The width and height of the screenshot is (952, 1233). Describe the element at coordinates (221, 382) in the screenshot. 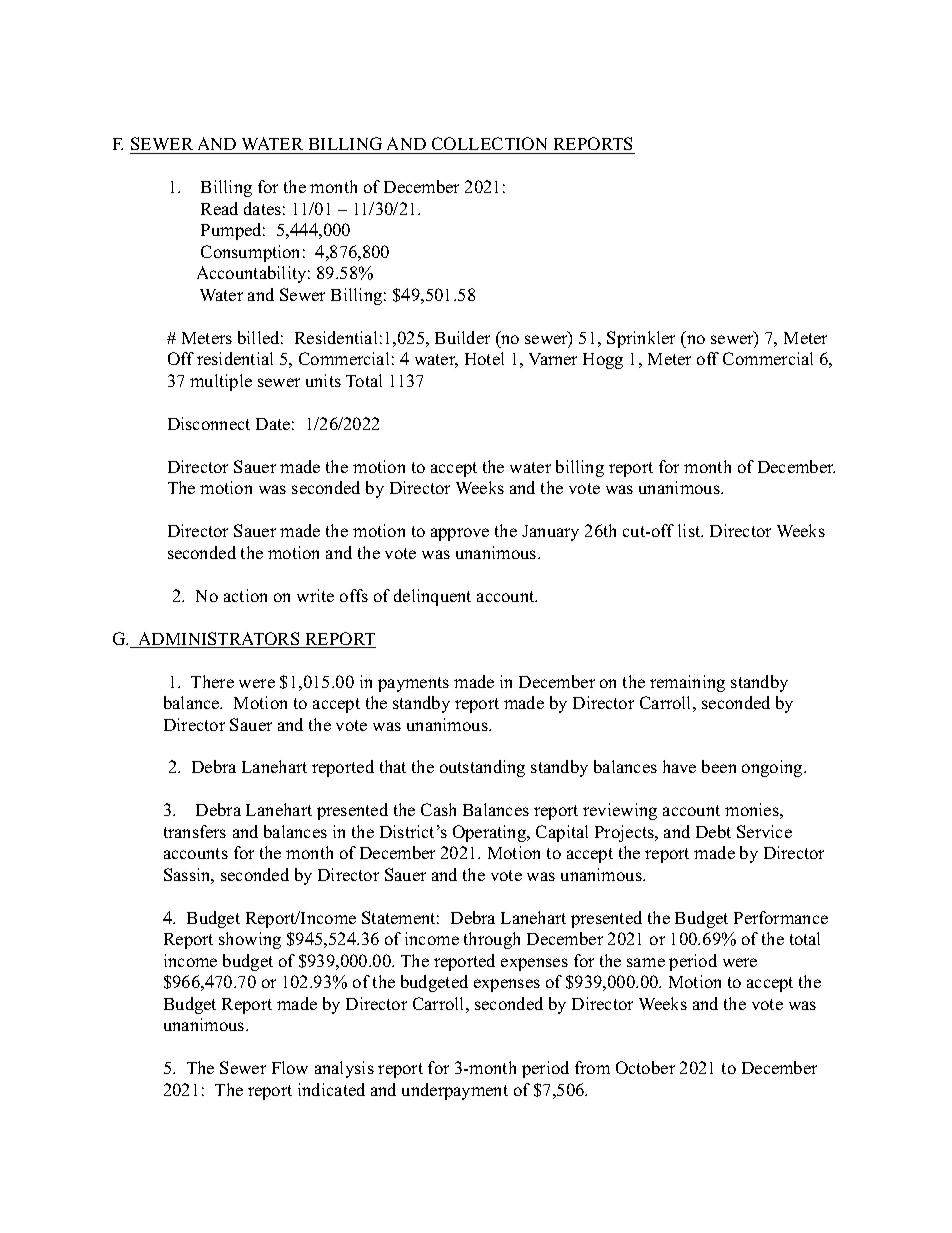

I see `multiple` at that location.
